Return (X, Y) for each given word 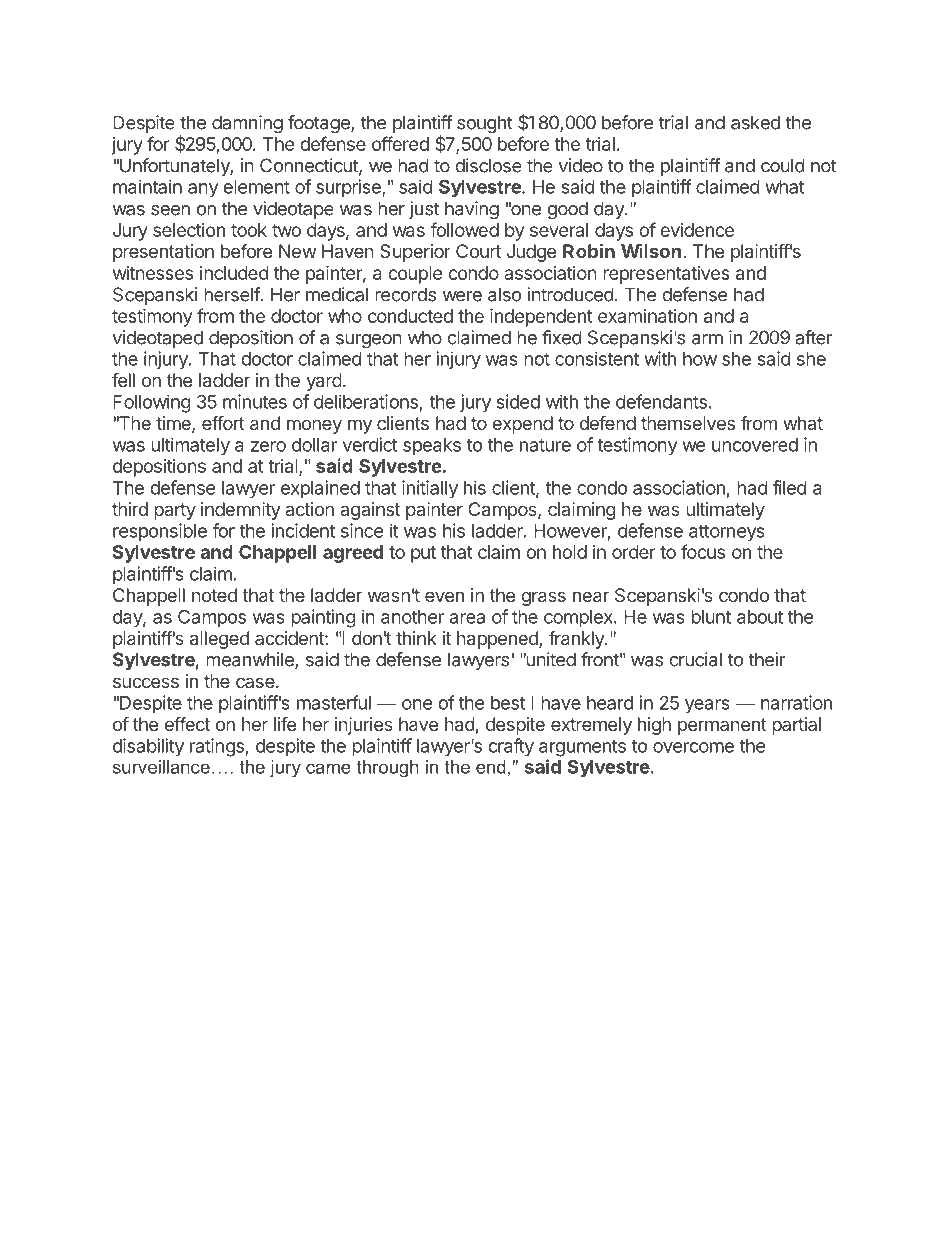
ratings (217, 747)
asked (755, 122)
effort (223, 423)
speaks (432, 447)
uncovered (755, 445)
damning (247, 124)
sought (485, 124)
